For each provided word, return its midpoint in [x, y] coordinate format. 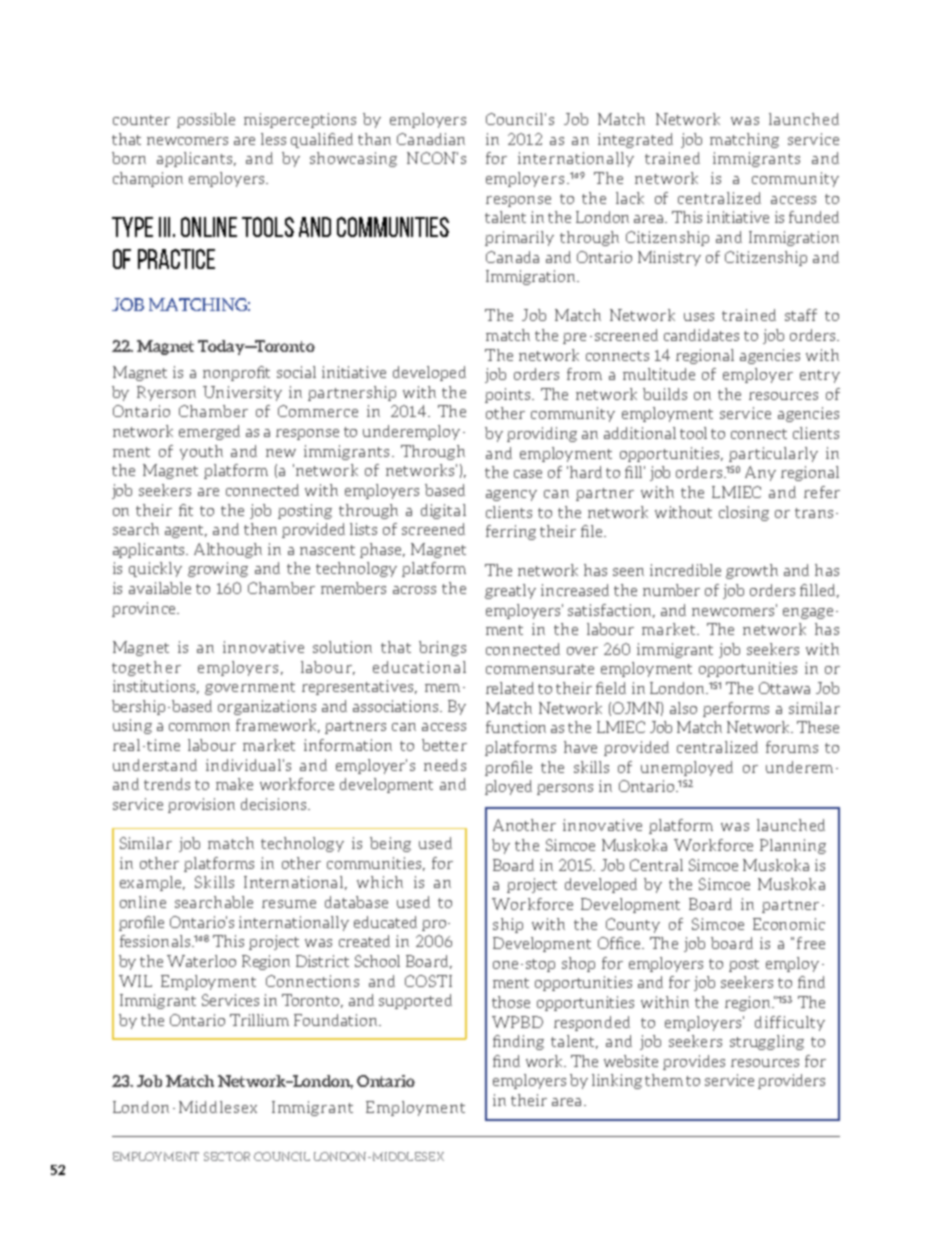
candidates [701, 335]
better [444, 745]
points [509, 395]
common [199, 727]
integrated [635, 140]
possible [206, 120]
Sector [227, 1156]
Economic [789, 924]
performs [736, 709]
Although [228, 550]
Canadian [431, 139]
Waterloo [201, 961]
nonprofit [236, 373]
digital [443, 511]
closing [744, 513]
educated [385, 922]
